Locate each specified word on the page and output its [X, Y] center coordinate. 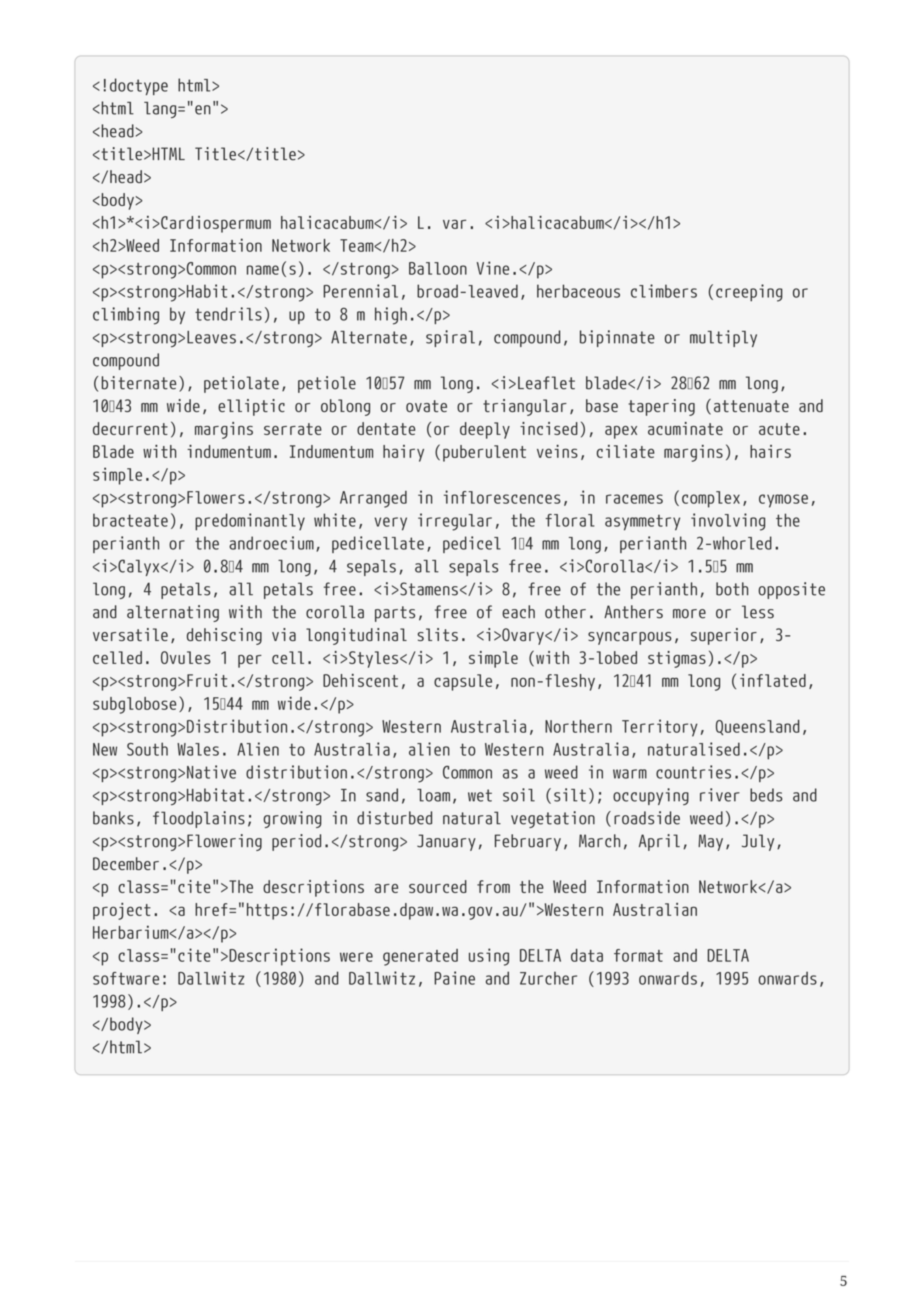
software [126, 978]
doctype [139, 86]
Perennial [360, 291]
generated [420, 957]
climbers [664, 291]
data [587, 955]
